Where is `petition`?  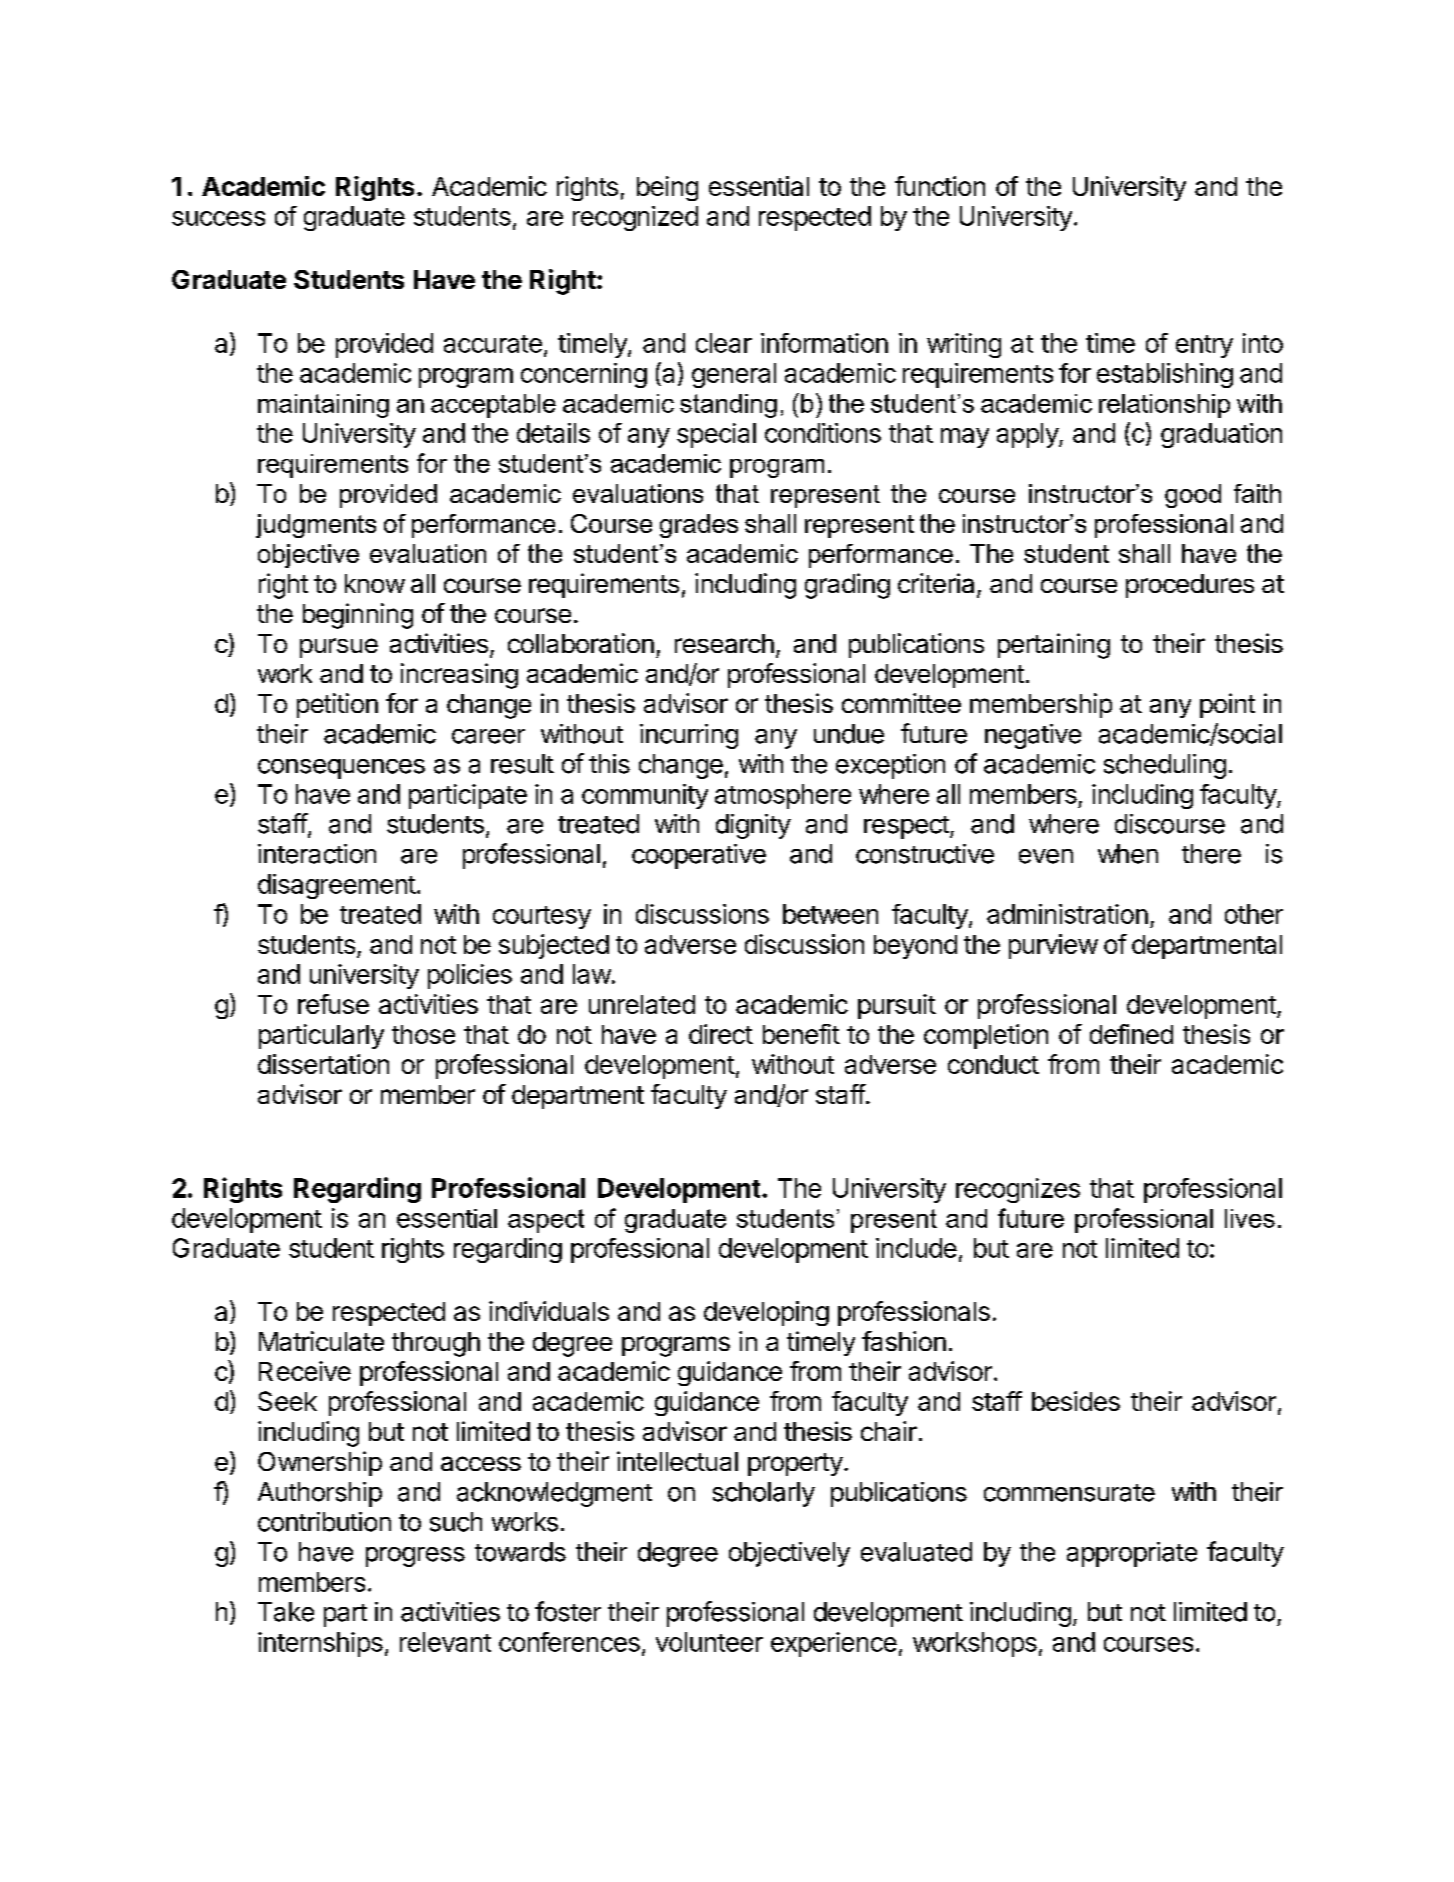 petition is located at coordinates (337, 705).
